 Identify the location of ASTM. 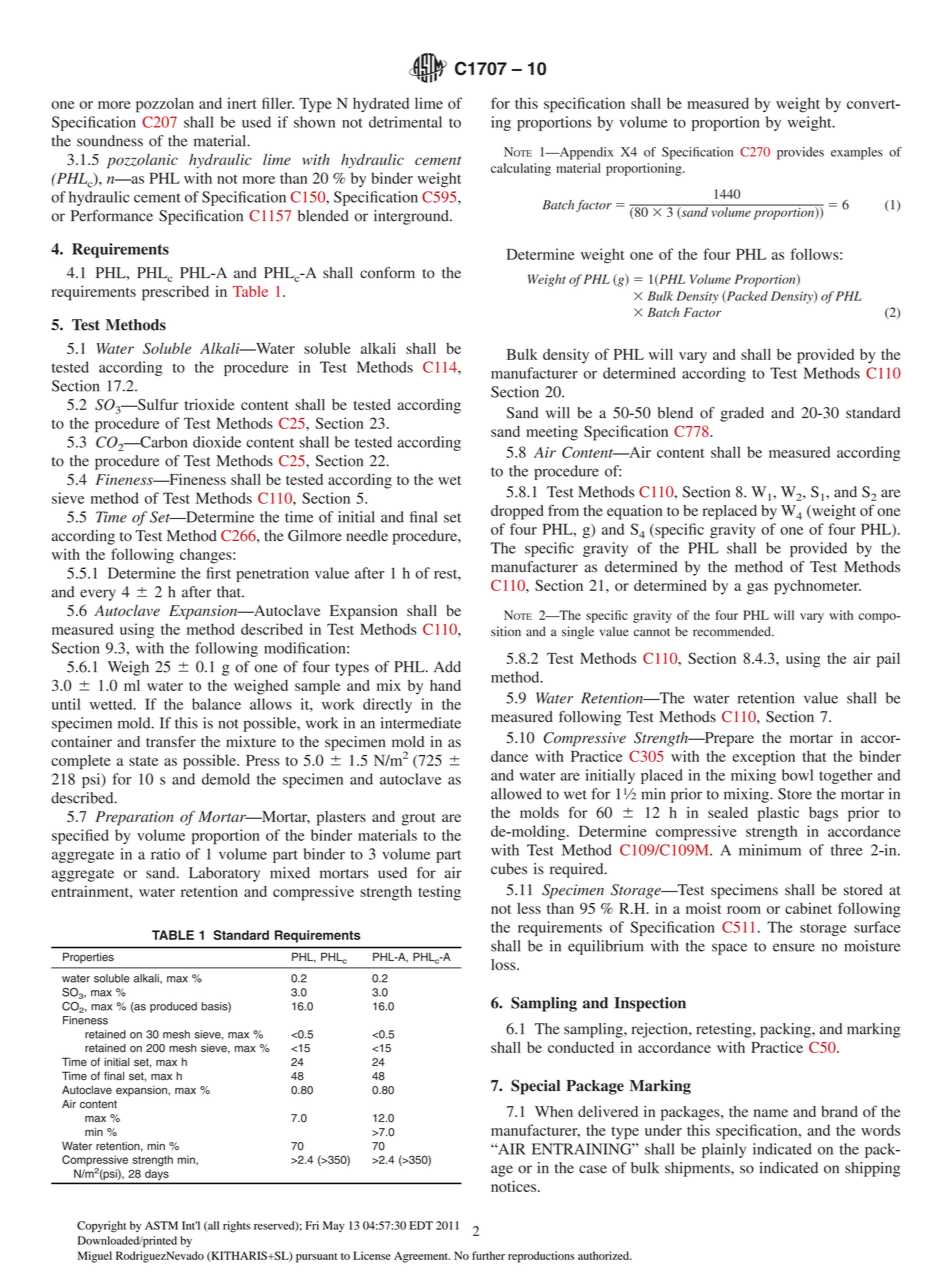
(161, 1225).
